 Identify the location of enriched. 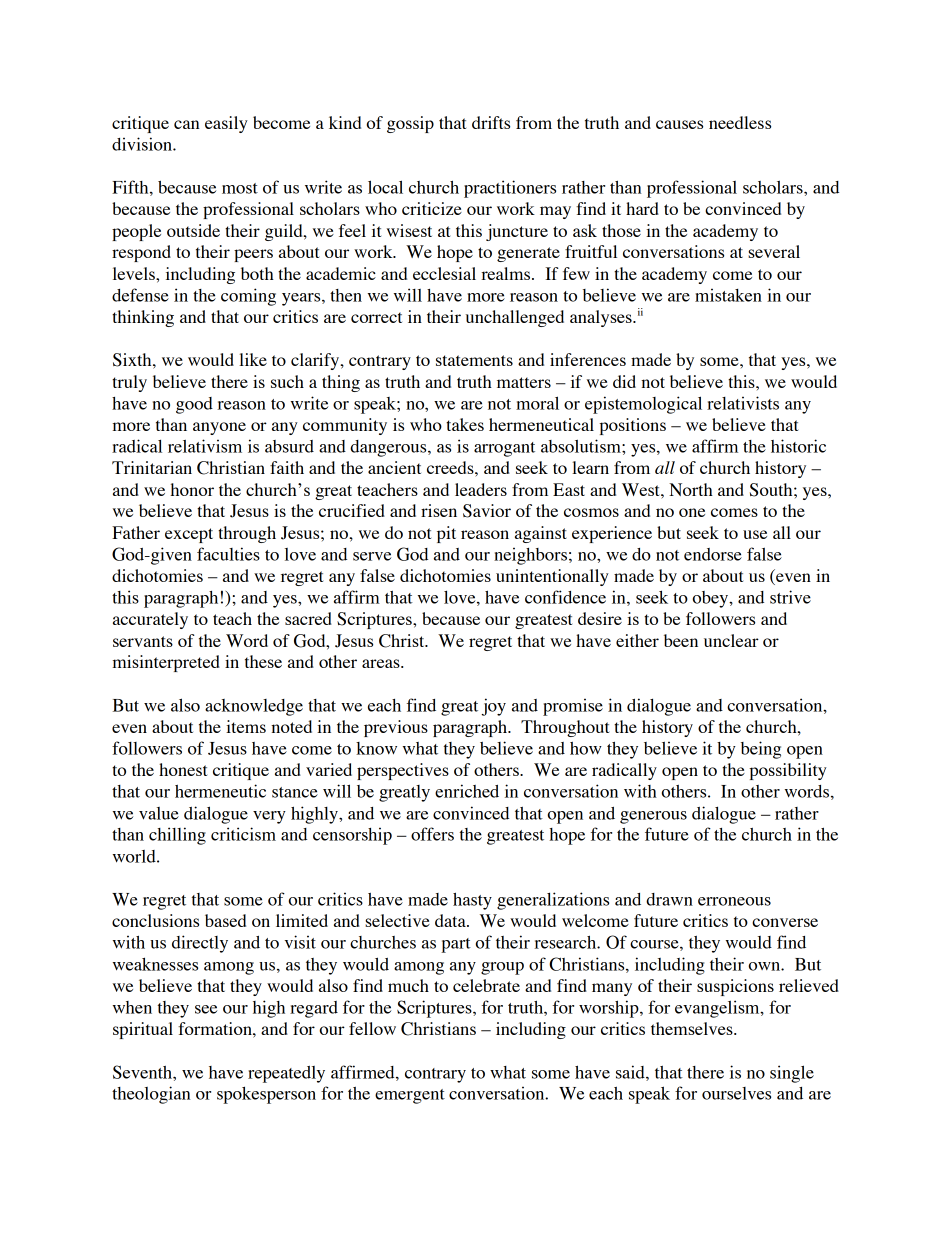
(467, 791).
